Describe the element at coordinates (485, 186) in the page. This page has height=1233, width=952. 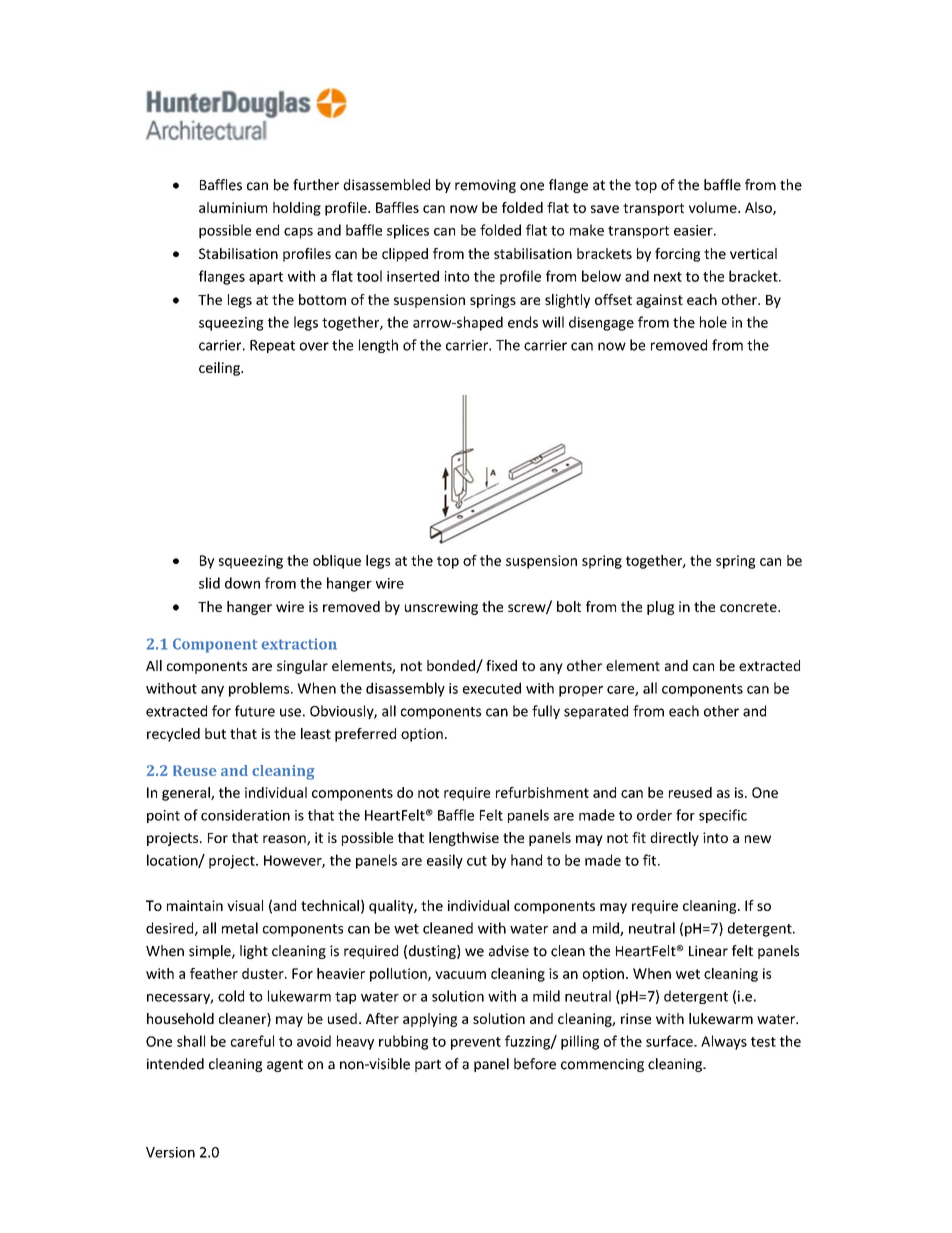
I see `removing` at that location.
